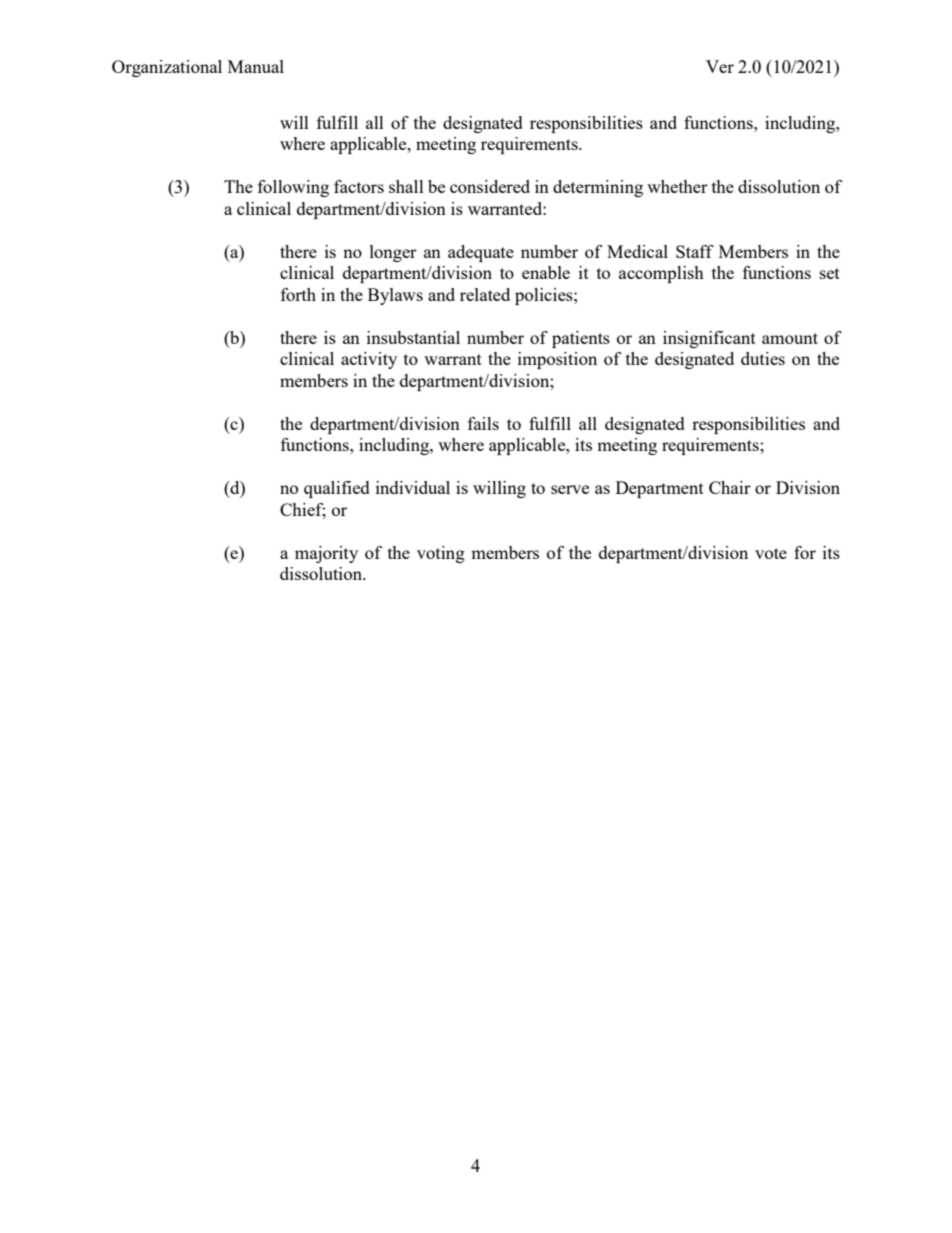 The image size is (952, 1233). I want to click on majority, so click(326, 554).
